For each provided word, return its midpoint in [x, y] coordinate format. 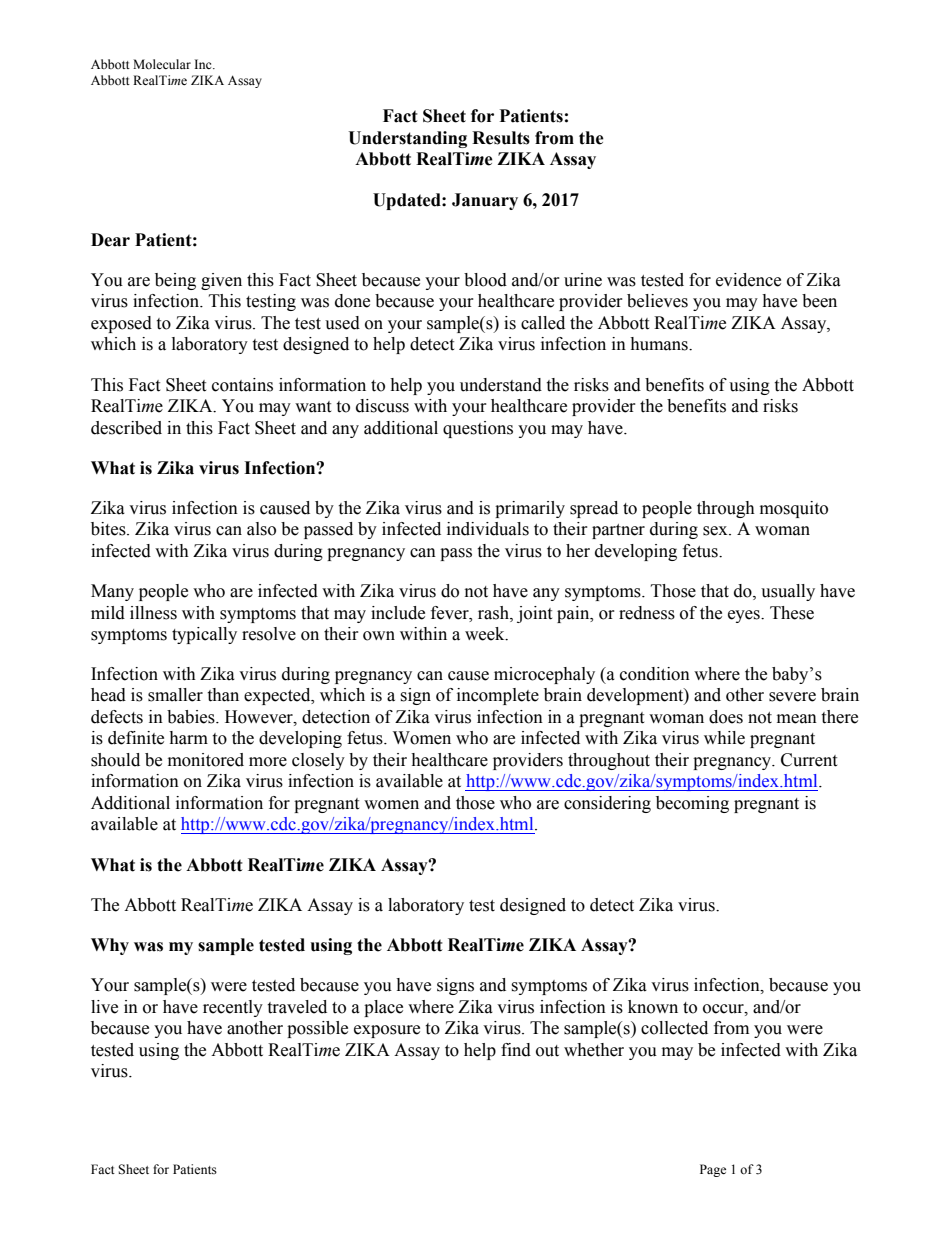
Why [110, 946]
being [175, 281]
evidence [748, 280]
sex [716, 531]
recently [233, 1008]
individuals [488, 529]
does [726, 717]
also [261, 529]
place [383, 1008]
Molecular [162, 64]
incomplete [498, 696]
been [819, 301]
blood [485, 280]
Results [501, 138]
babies [192, 717]
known [653, 1007]
